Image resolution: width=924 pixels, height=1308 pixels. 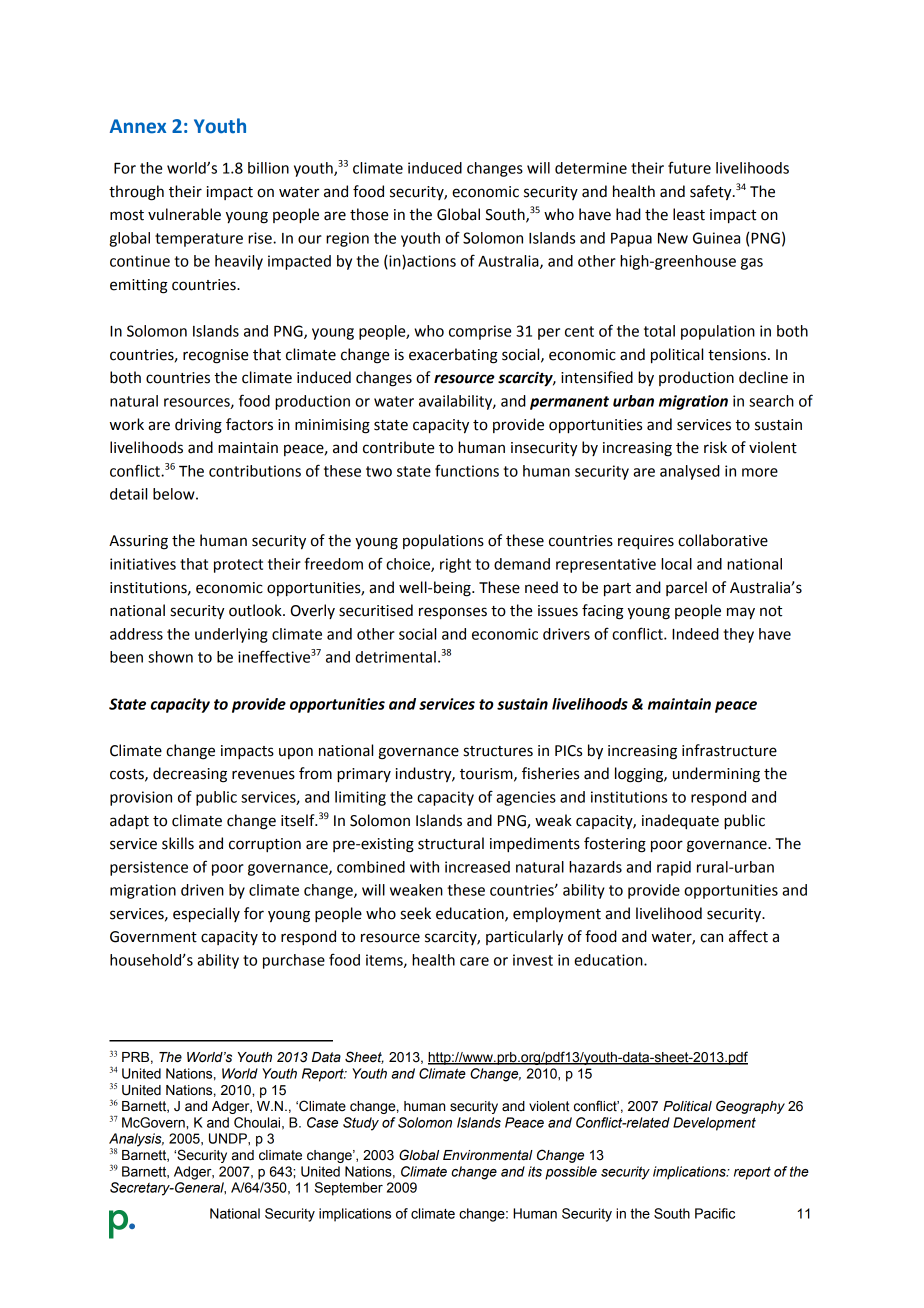 What do you see at coordinates (206, 915) in the screenshot?
I see `especially` at bounding box center [206, 915].
